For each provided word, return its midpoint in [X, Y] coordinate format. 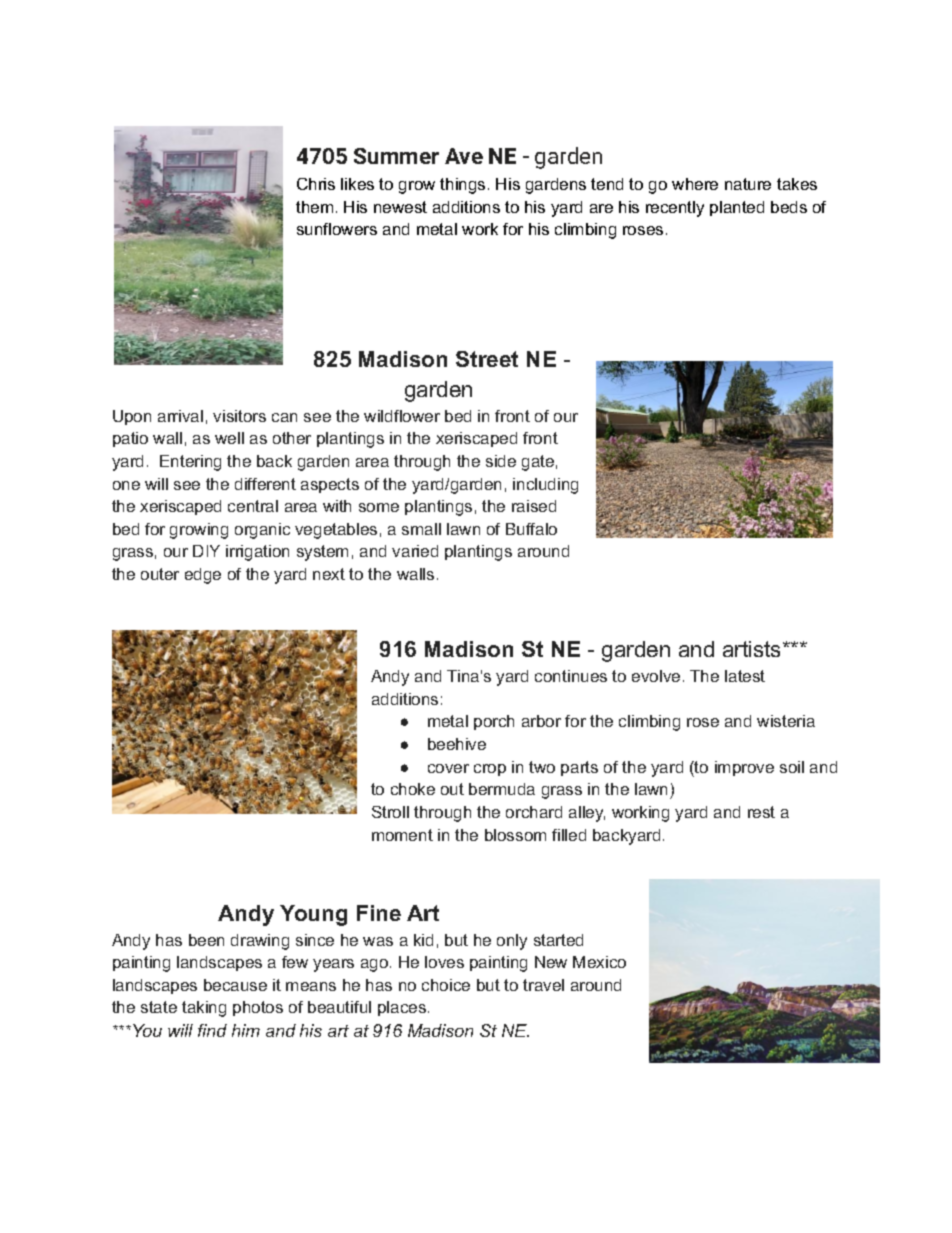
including [545, 486]
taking [204, 1009]
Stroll [390, 812]
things [462, 186]
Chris [316, 184]
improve [744, 768]
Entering [190, 463]
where [695, 184]
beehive [457, 744]
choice [446, 985]
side [501, 461]
